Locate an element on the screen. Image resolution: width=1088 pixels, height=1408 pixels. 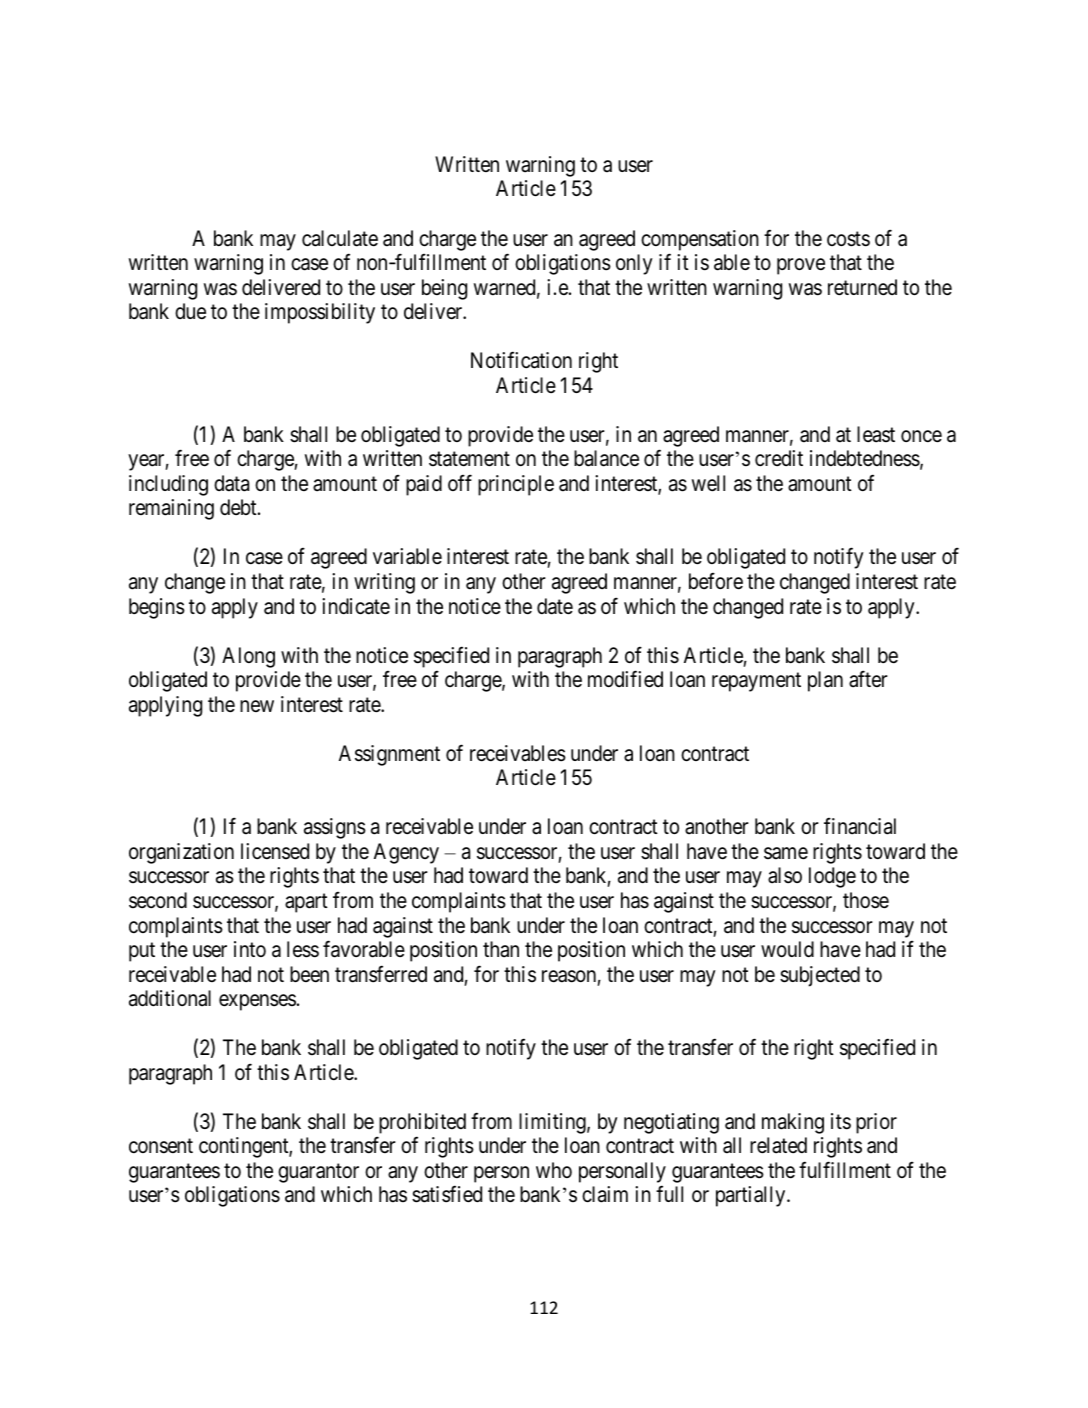
new is located at coordinates (257, 706).
